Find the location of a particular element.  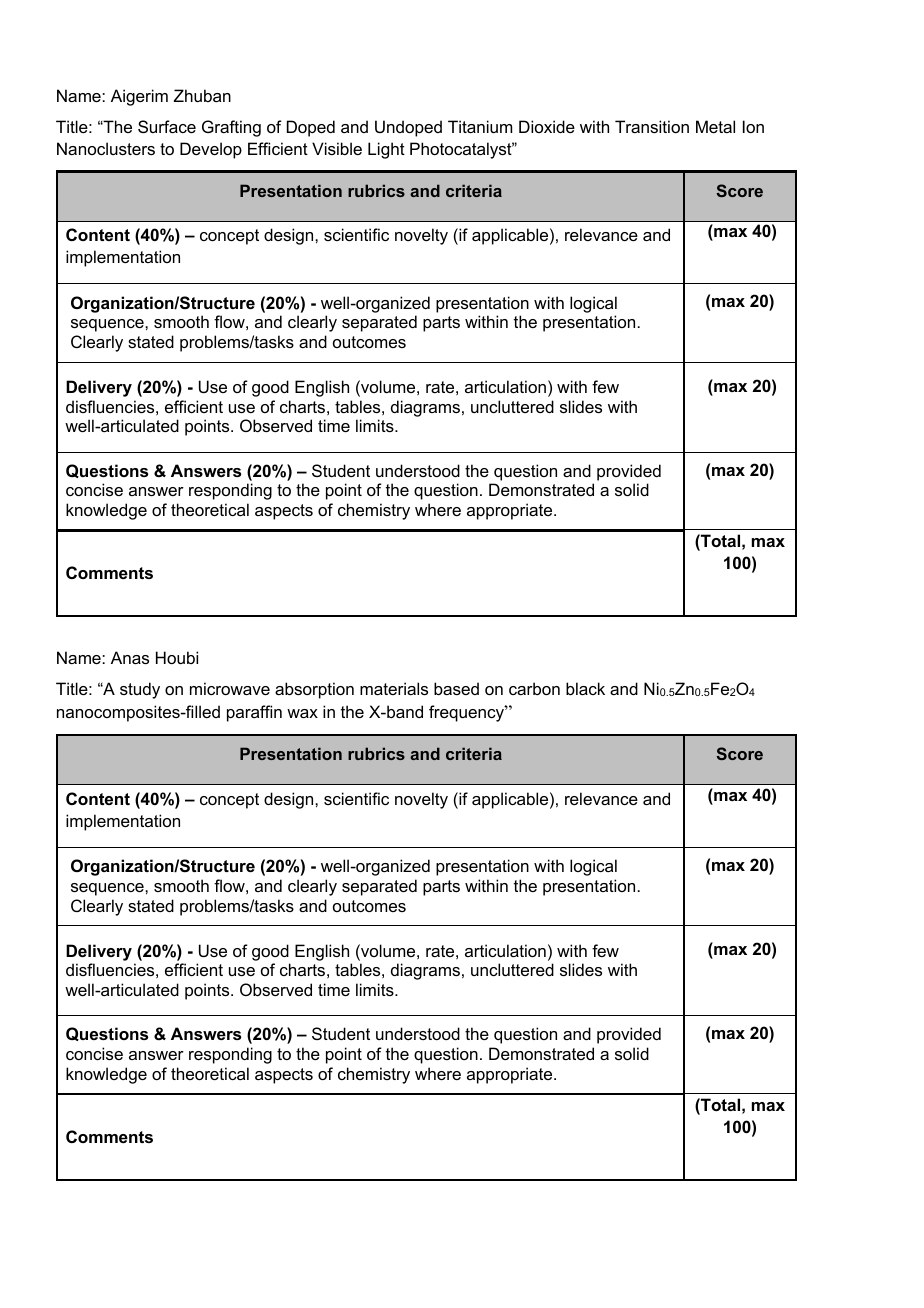

Visible is located at coordinates (337, 148).
